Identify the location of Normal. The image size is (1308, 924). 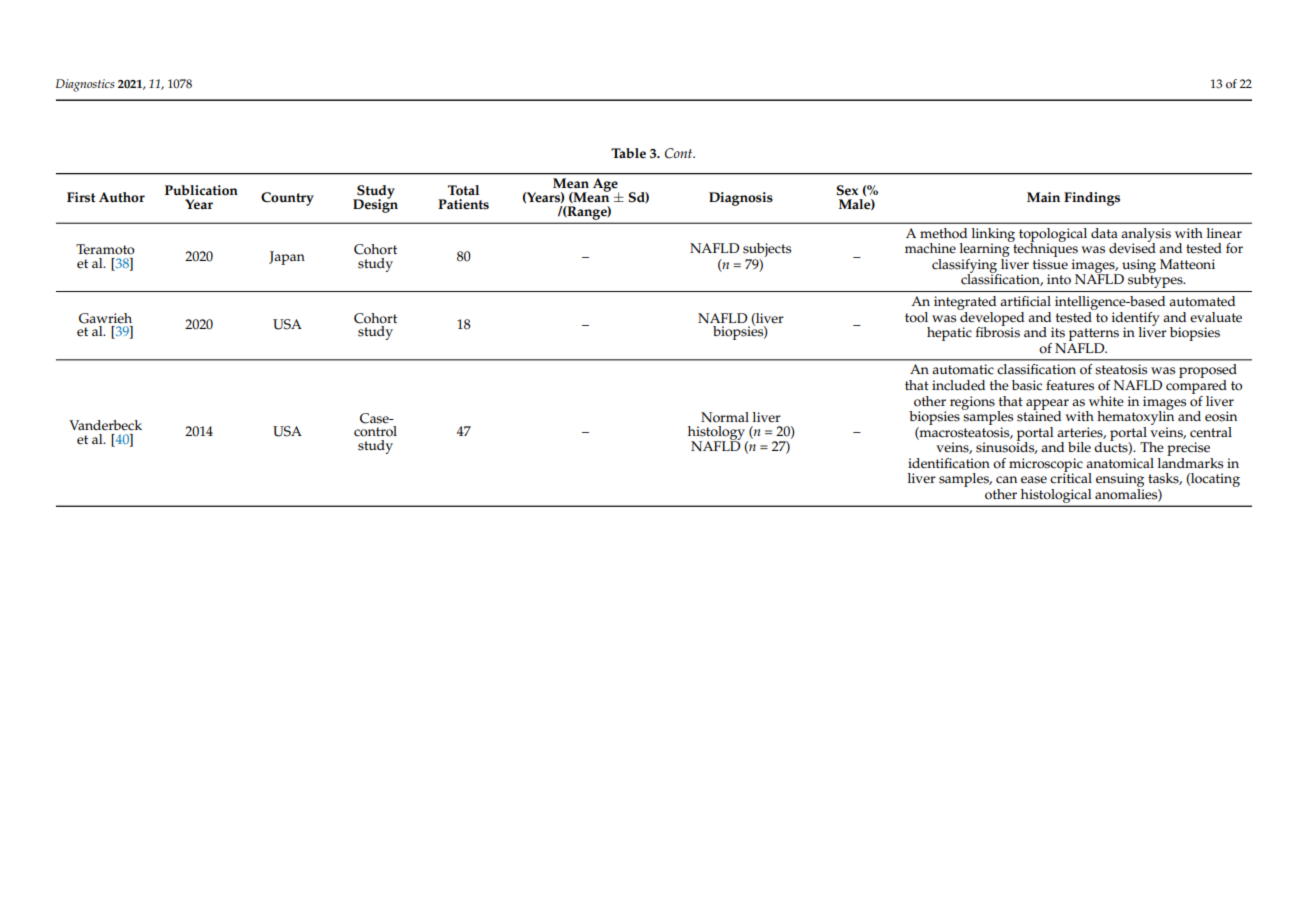
(725, 417).
